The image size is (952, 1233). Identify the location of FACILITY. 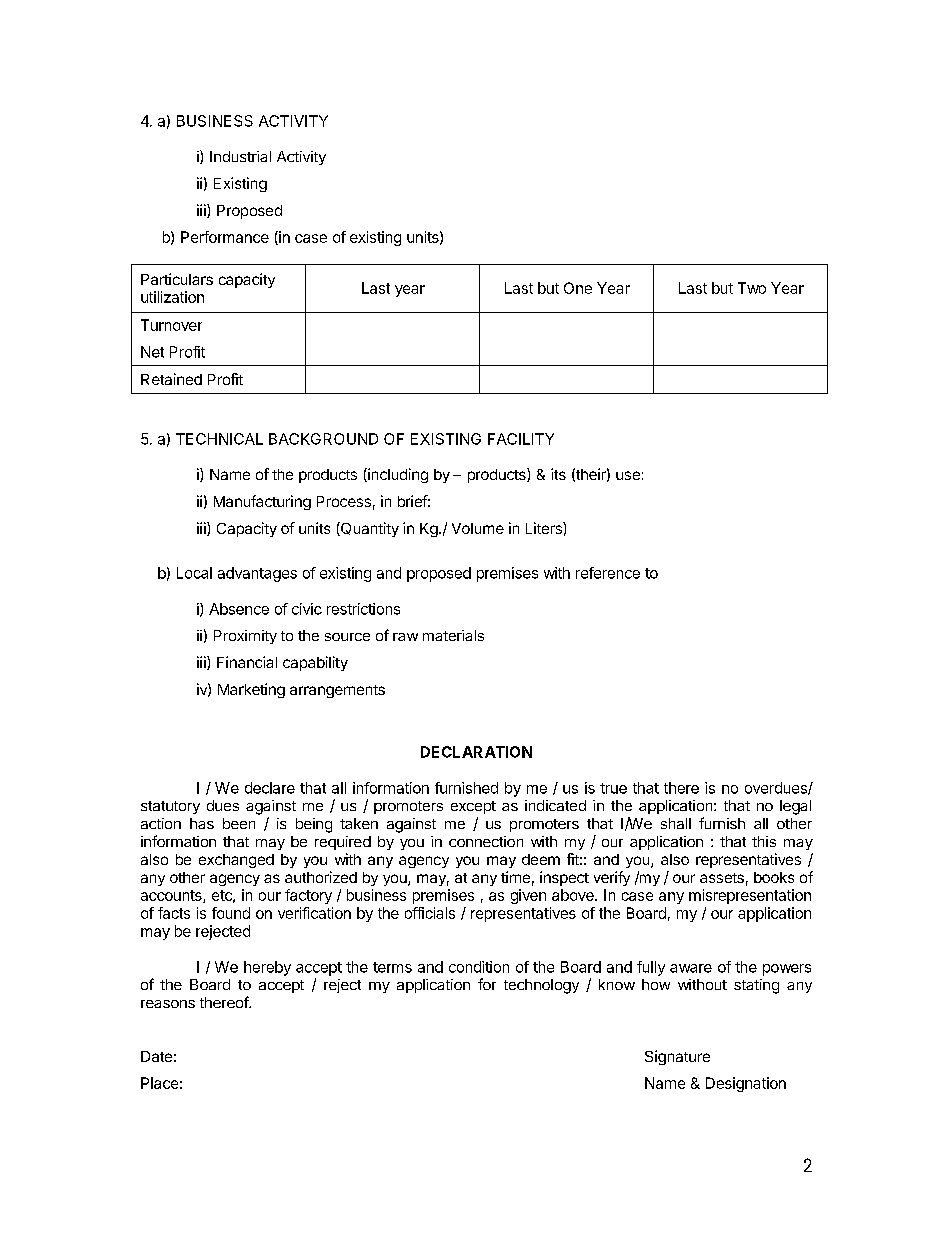
(521, 439).
